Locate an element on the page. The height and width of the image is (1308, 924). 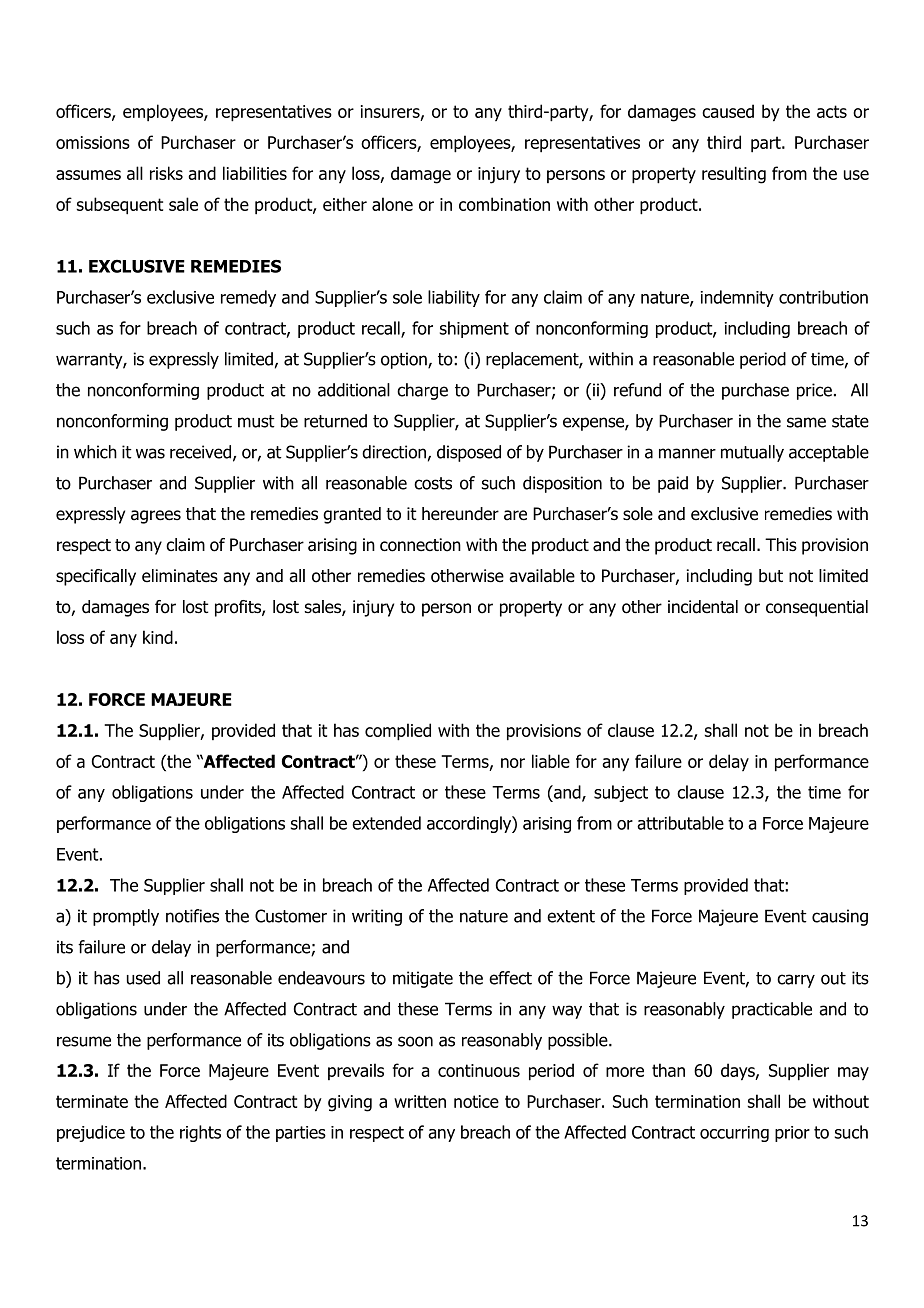
rights is located at coordinates (200, 1133).
